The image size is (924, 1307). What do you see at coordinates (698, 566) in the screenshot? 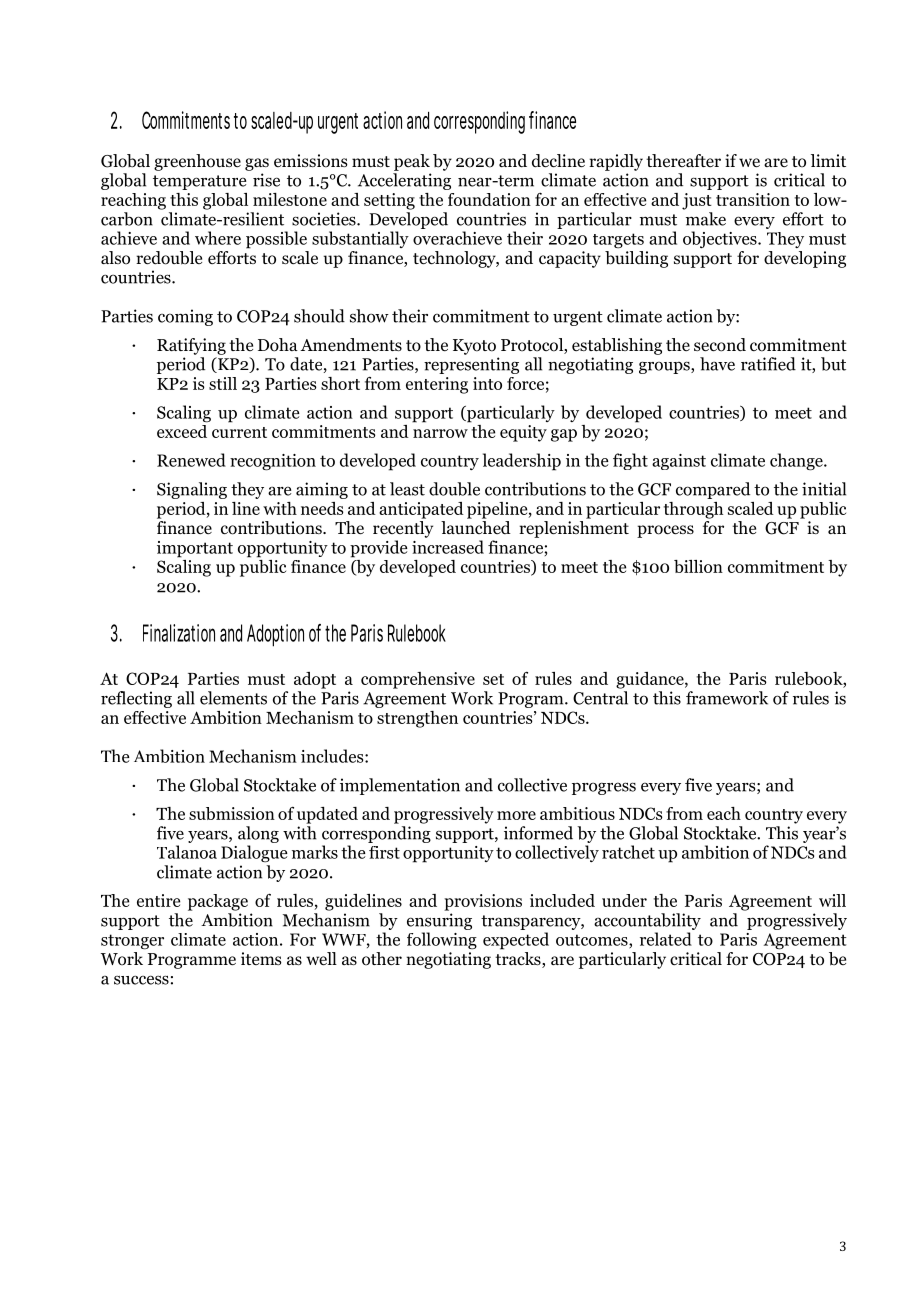
I see `billion` at bounding box center [698, 566].
